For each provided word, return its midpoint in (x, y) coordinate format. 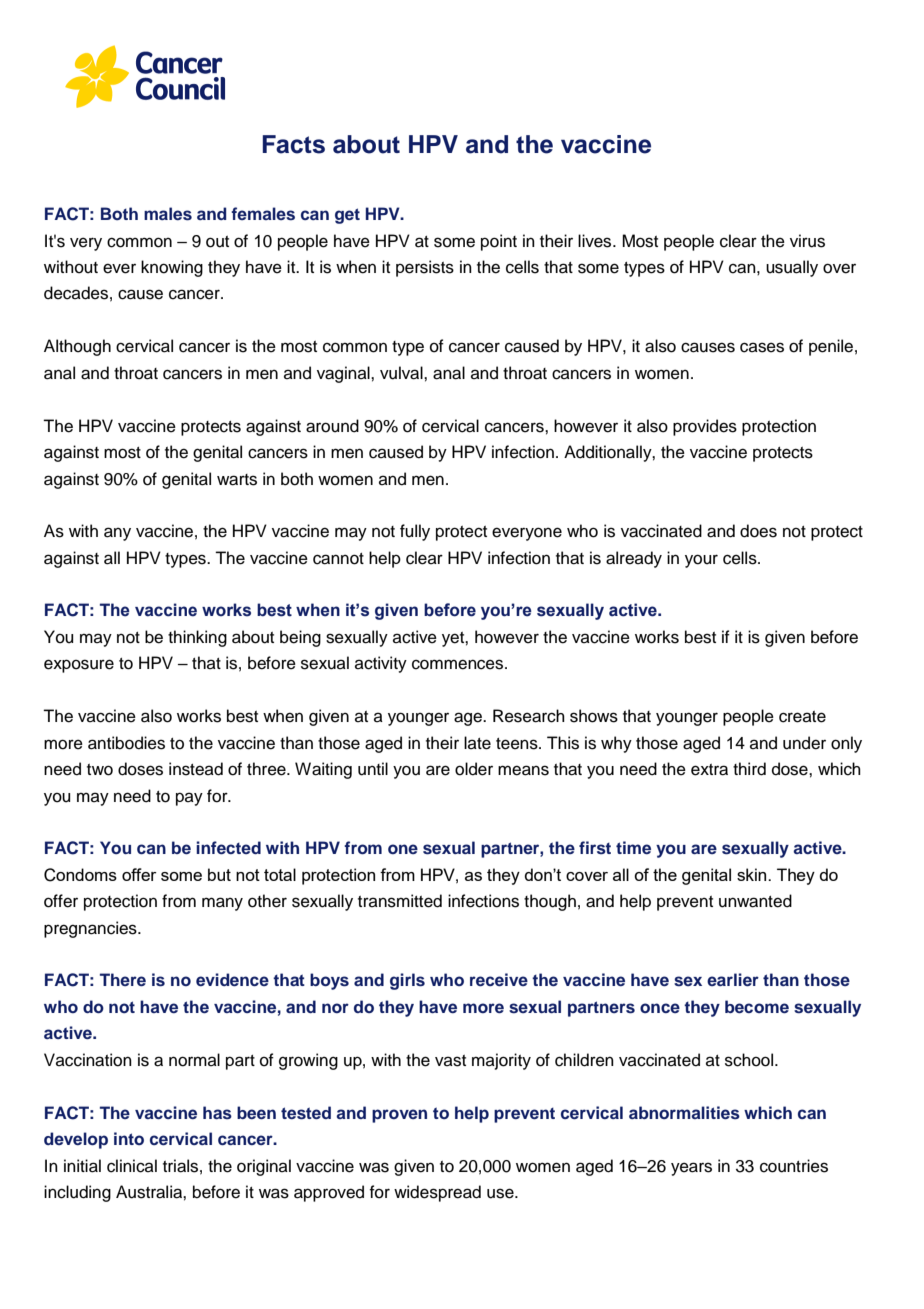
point (499, 242)
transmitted (400, 901)
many (222, 904)
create (802, 717)
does (758, 531)
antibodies (126, 743)
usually (792, 268)
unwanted (755, 901)
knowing (172, 268)
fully (415, 532)
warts (237, 480)
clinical (132, 1166)
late (477, 743)
